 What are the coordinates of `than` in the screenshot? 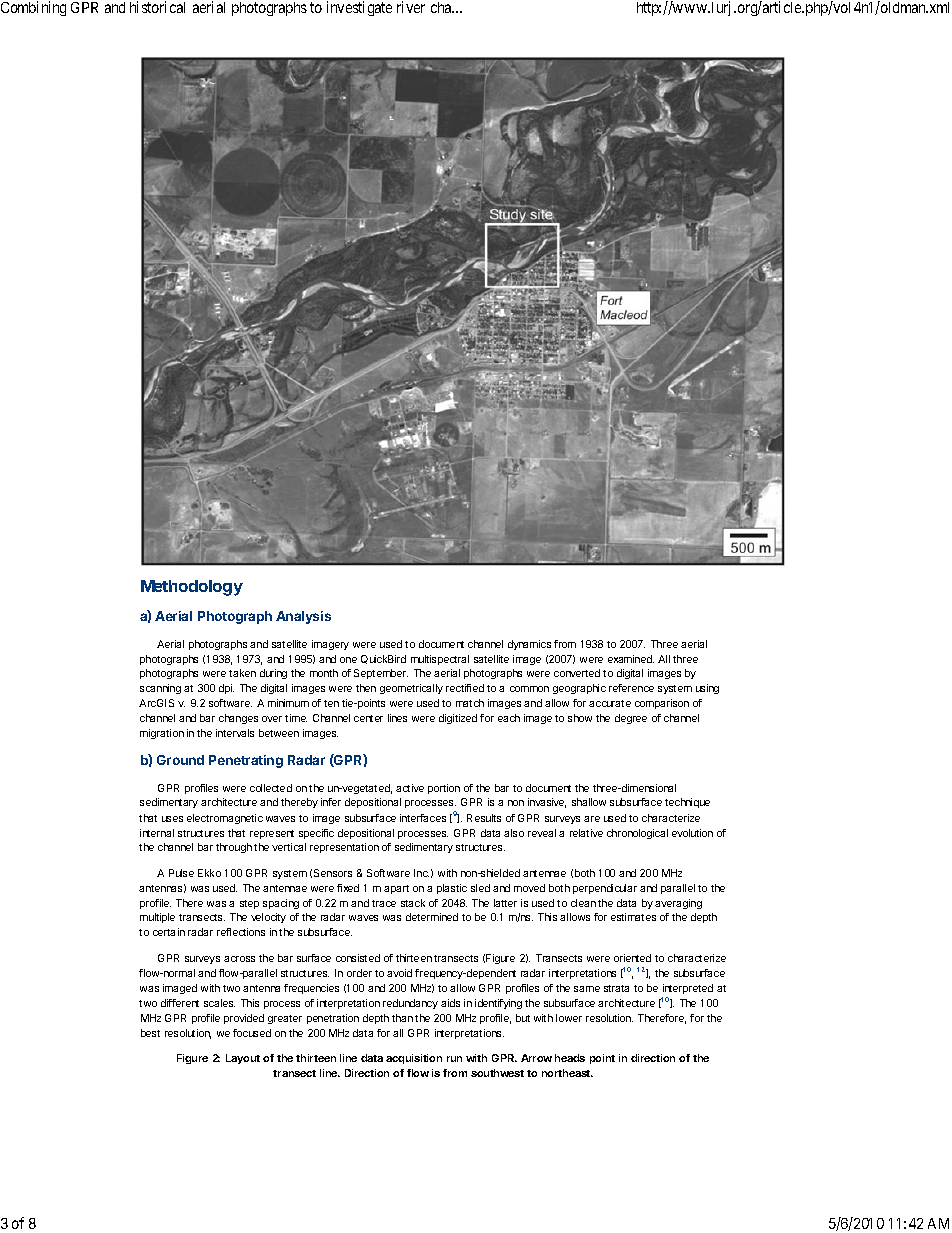 It's located at (402, 1018).
